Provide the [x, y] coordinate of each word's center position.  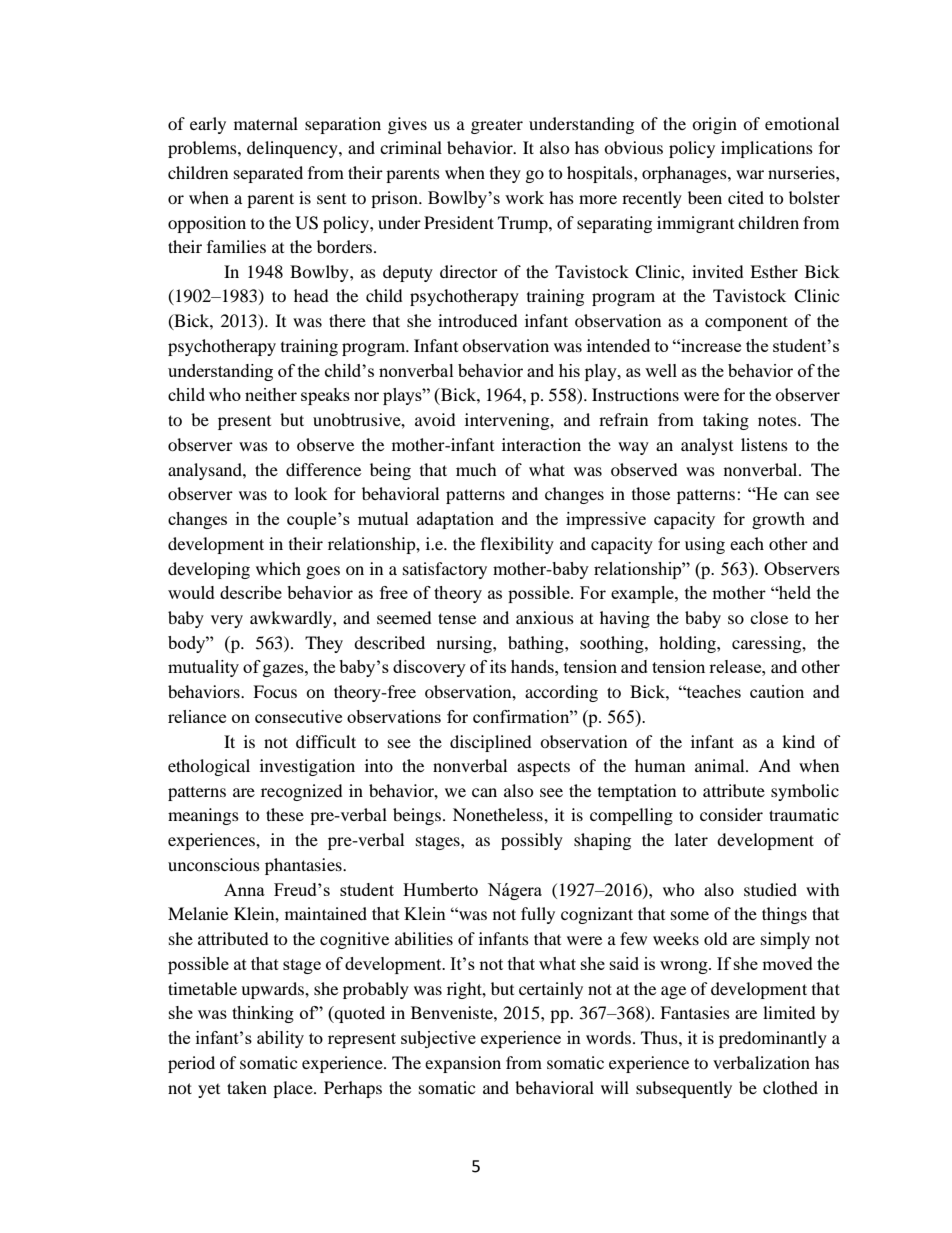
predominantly [773, 1039]
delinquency [293, 149]
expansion [463, 1064]
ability [280, 1039]
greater [497, 126]
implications [767, 149]
